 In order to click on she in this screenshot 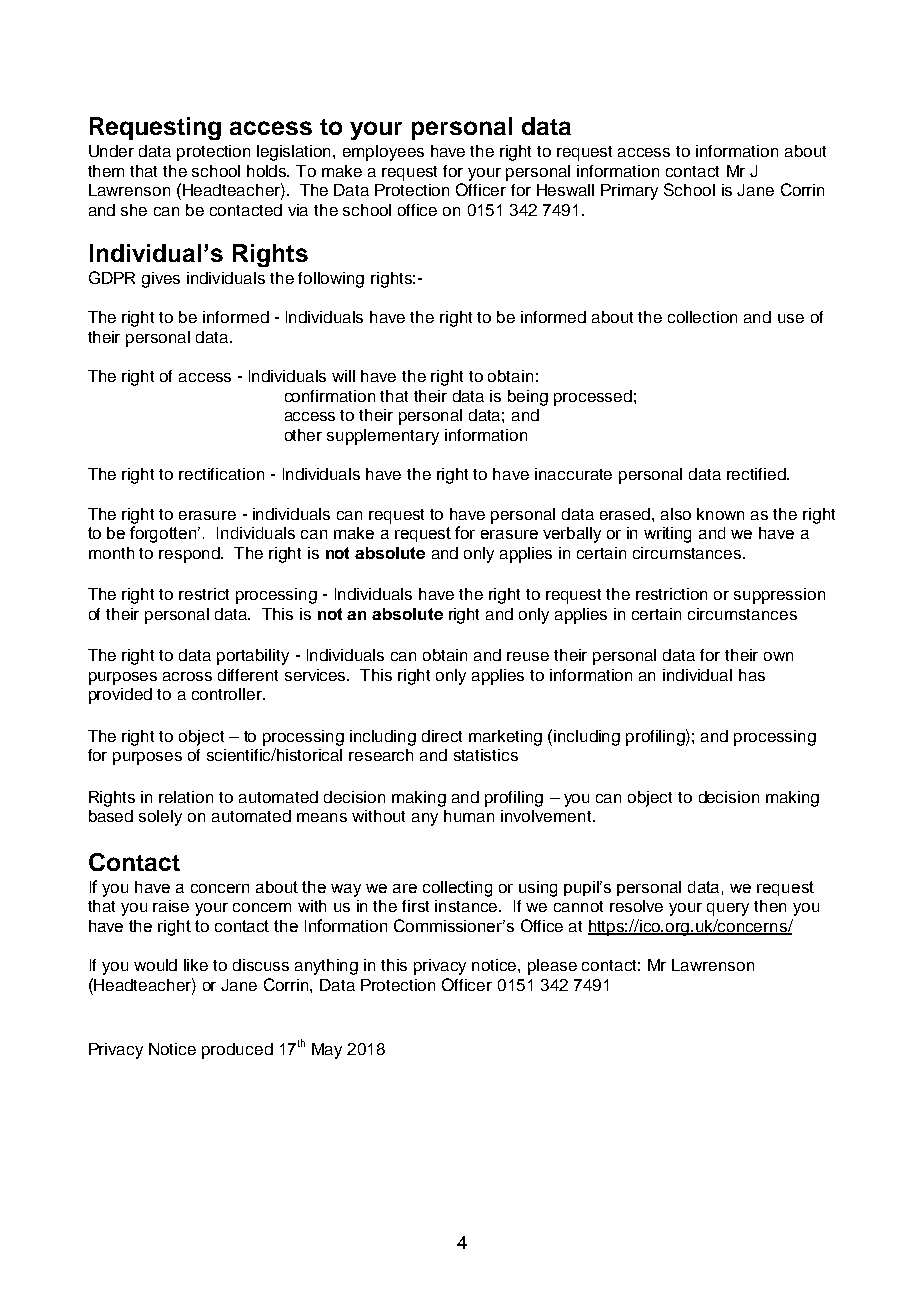, I will do `click(134, 210)`.
